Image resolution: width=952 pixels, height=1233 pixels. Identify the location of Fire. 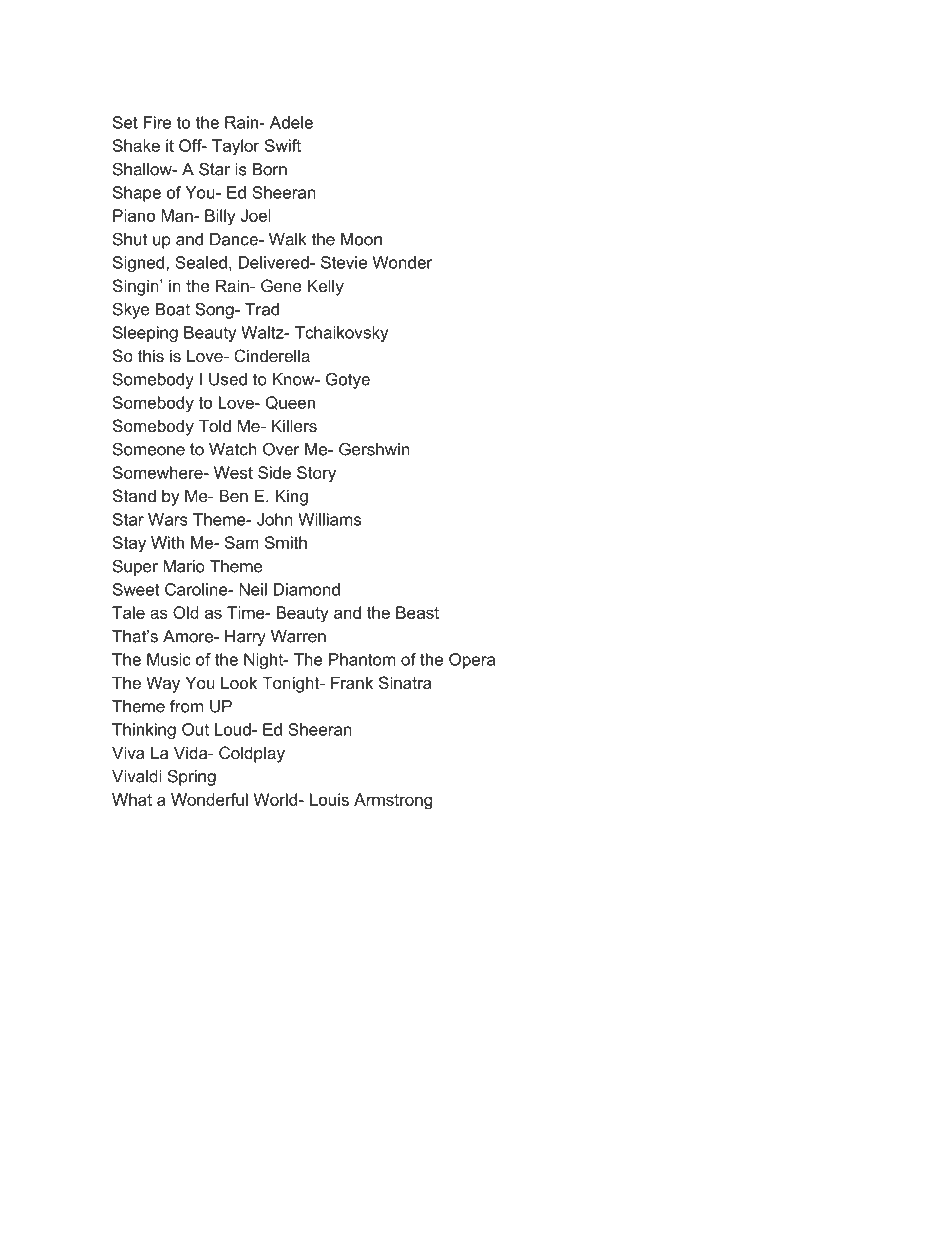
(157, 122).
